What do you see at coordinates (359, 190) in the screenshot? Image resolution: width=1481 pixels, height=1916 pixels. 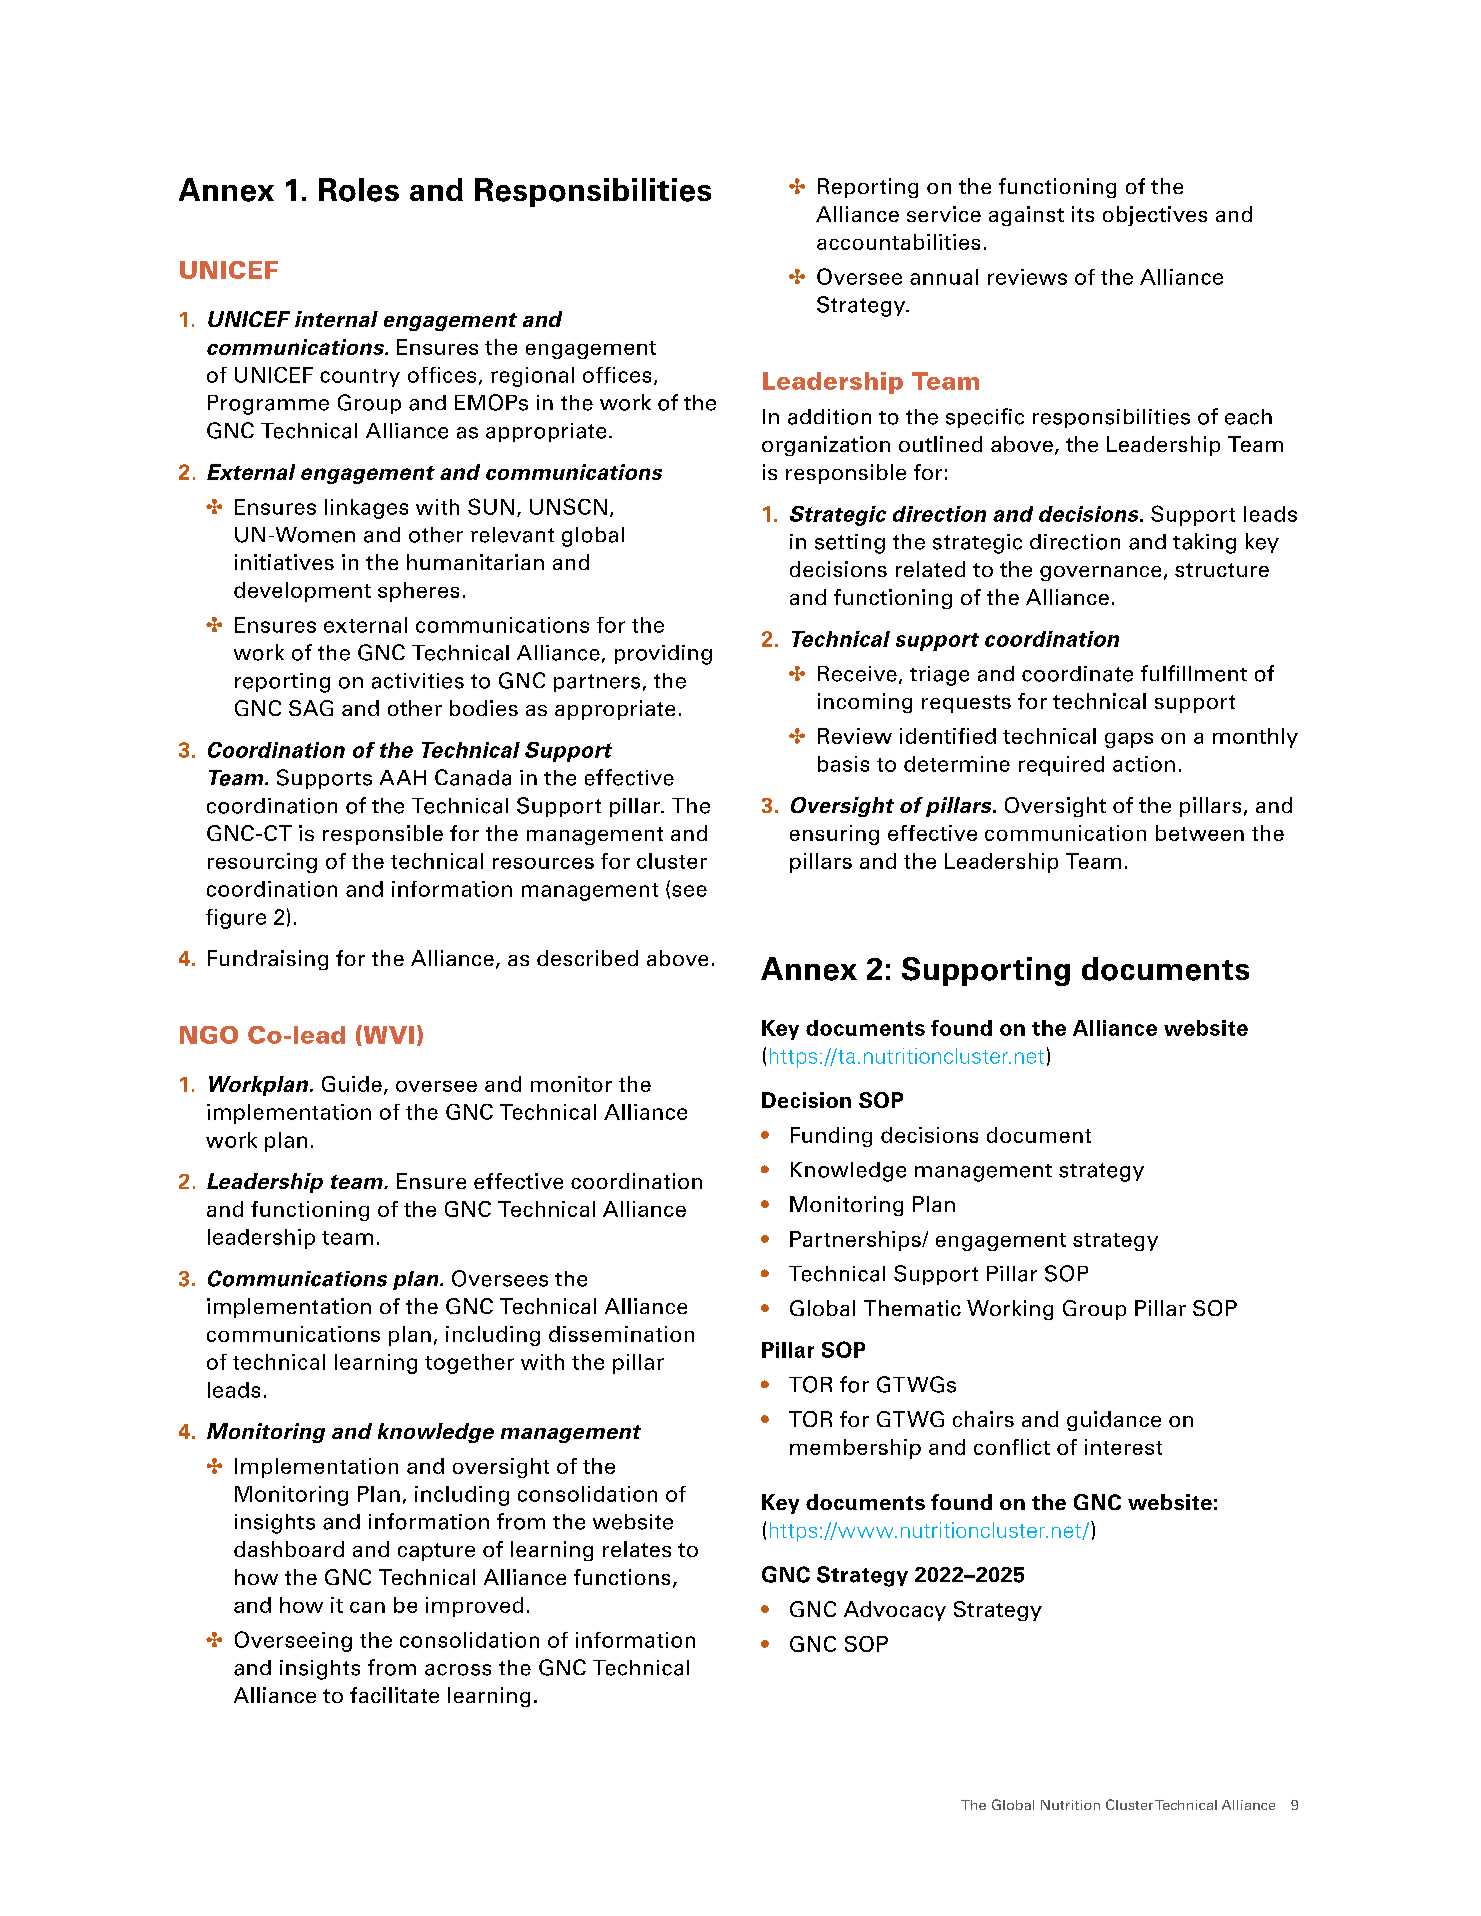 I see `Roles` at bounding box center [359, 190].
